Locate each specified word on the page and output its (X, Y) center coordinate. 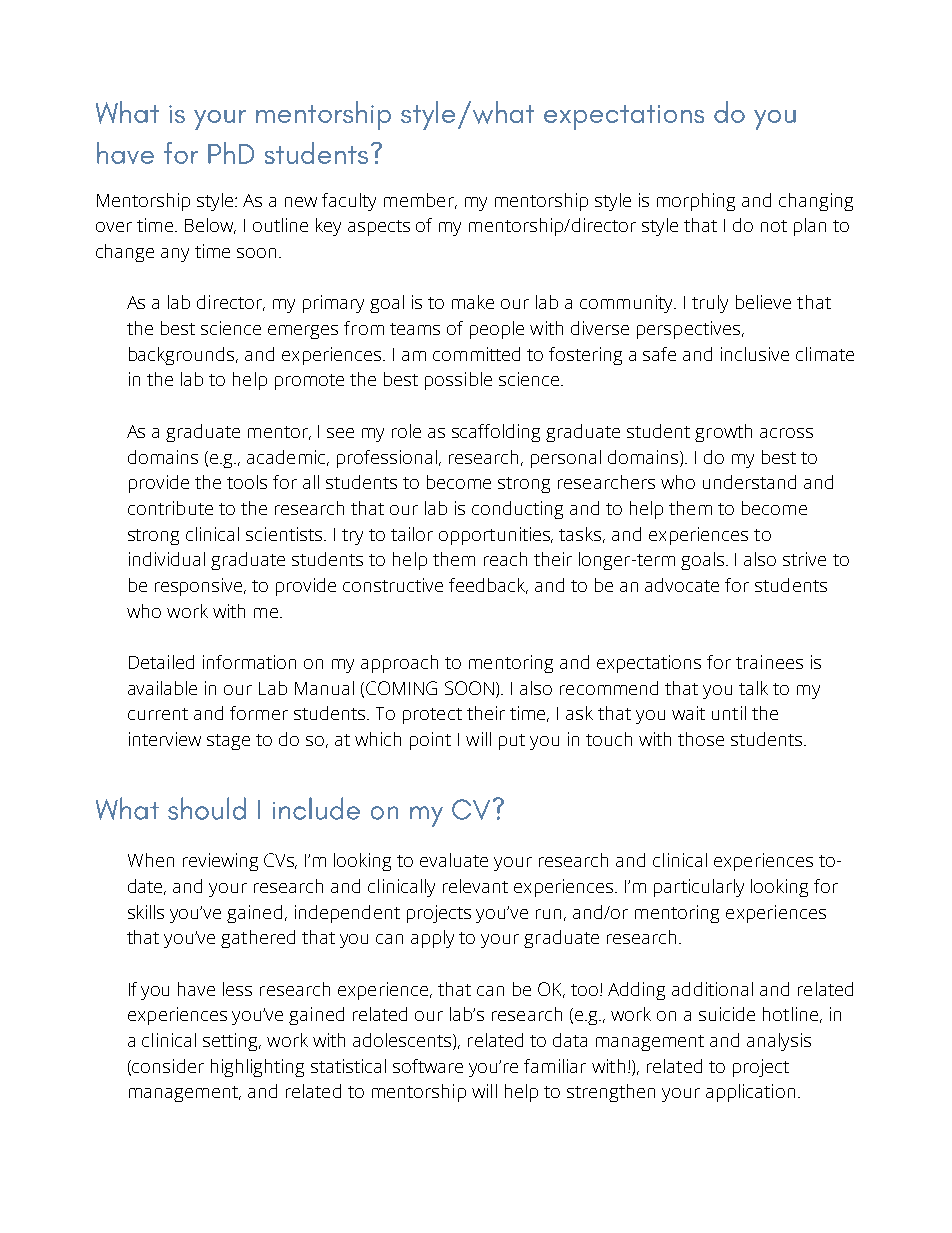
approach (399, 664)
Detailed (161, 662)
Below (210, 226)
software (428, 1066)
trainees (769, 662)
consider (168, 1066)
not (774, 226)
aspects (379, 228)
